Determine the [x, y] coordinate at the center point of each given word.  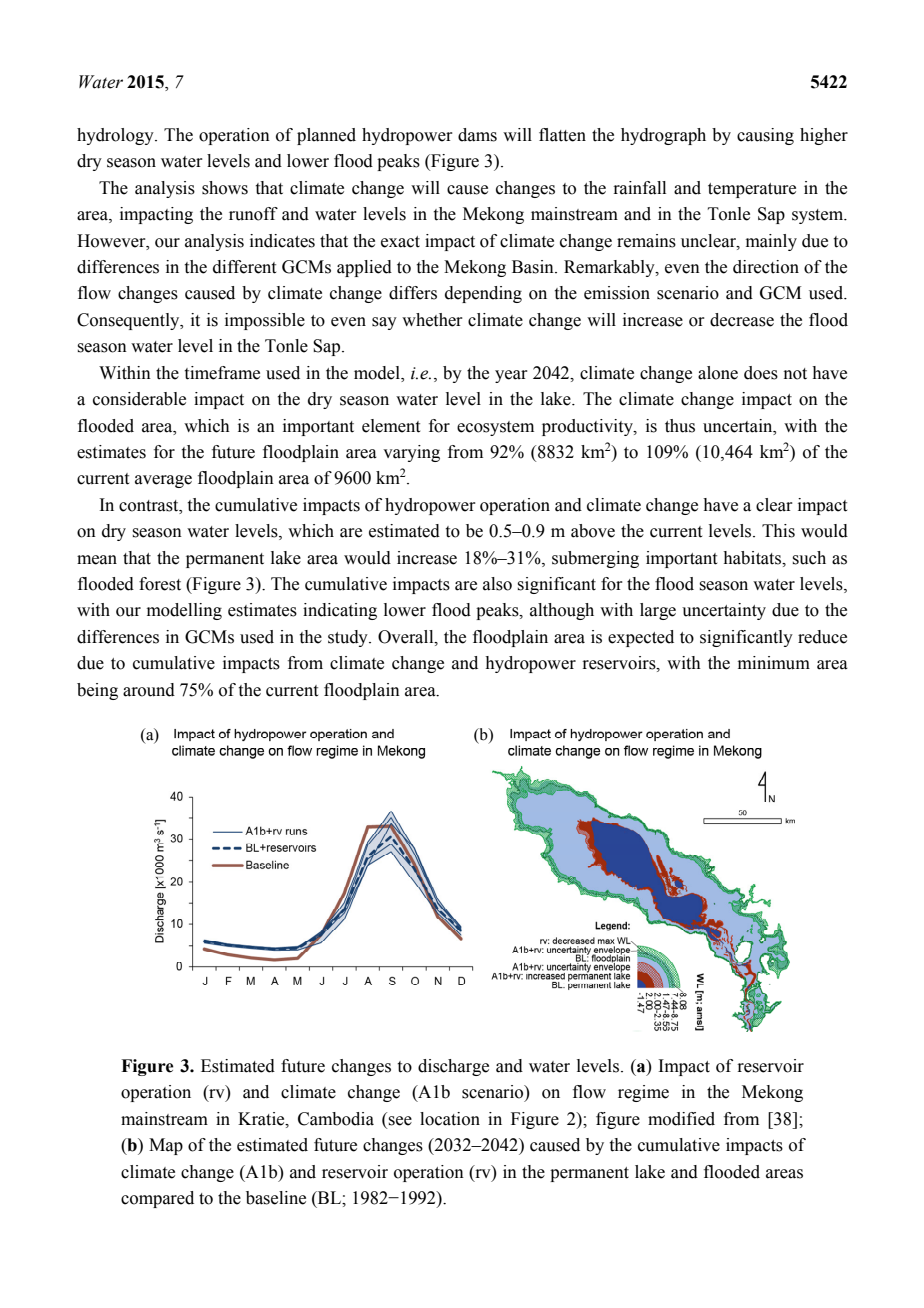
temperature [752, 190]
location [450, 1119]
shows [225, 188]
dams [477, 135]
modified [681, 1119]
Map [166, 1146]
